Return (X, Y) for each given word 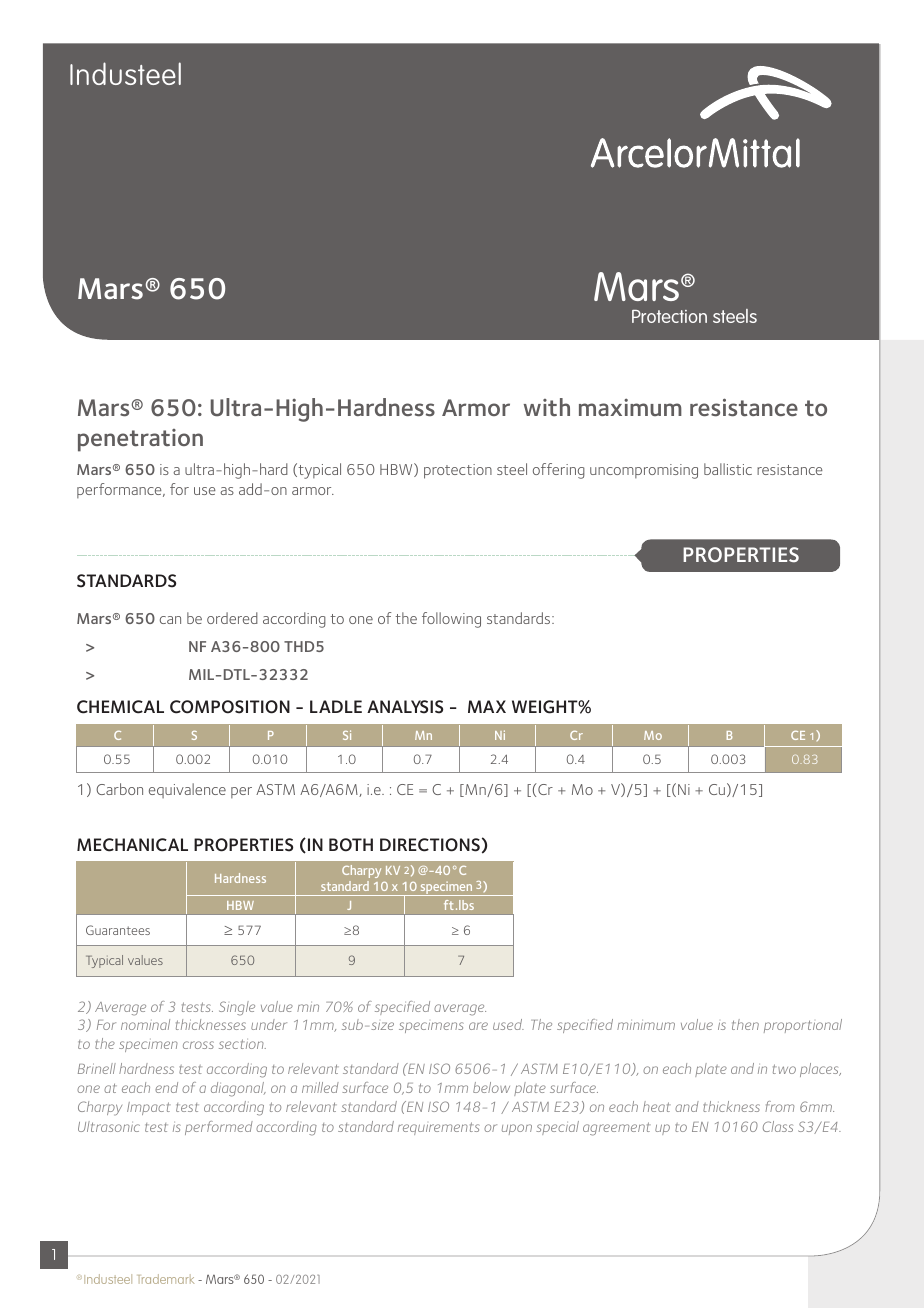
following (451, 620)
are (478, 1026)
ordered (232, 618)
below (491, 1087)
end (166, 1087)
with (547, 407)
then (745, 1024)
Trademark (166, 1279)
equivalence (187, 790)
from (779, 1106)
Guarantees (118, 930)
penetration (140, 440)
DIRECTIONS (430, 845)
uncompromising (644, 471)
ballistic (728, 469)
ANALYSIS (405, 707)
